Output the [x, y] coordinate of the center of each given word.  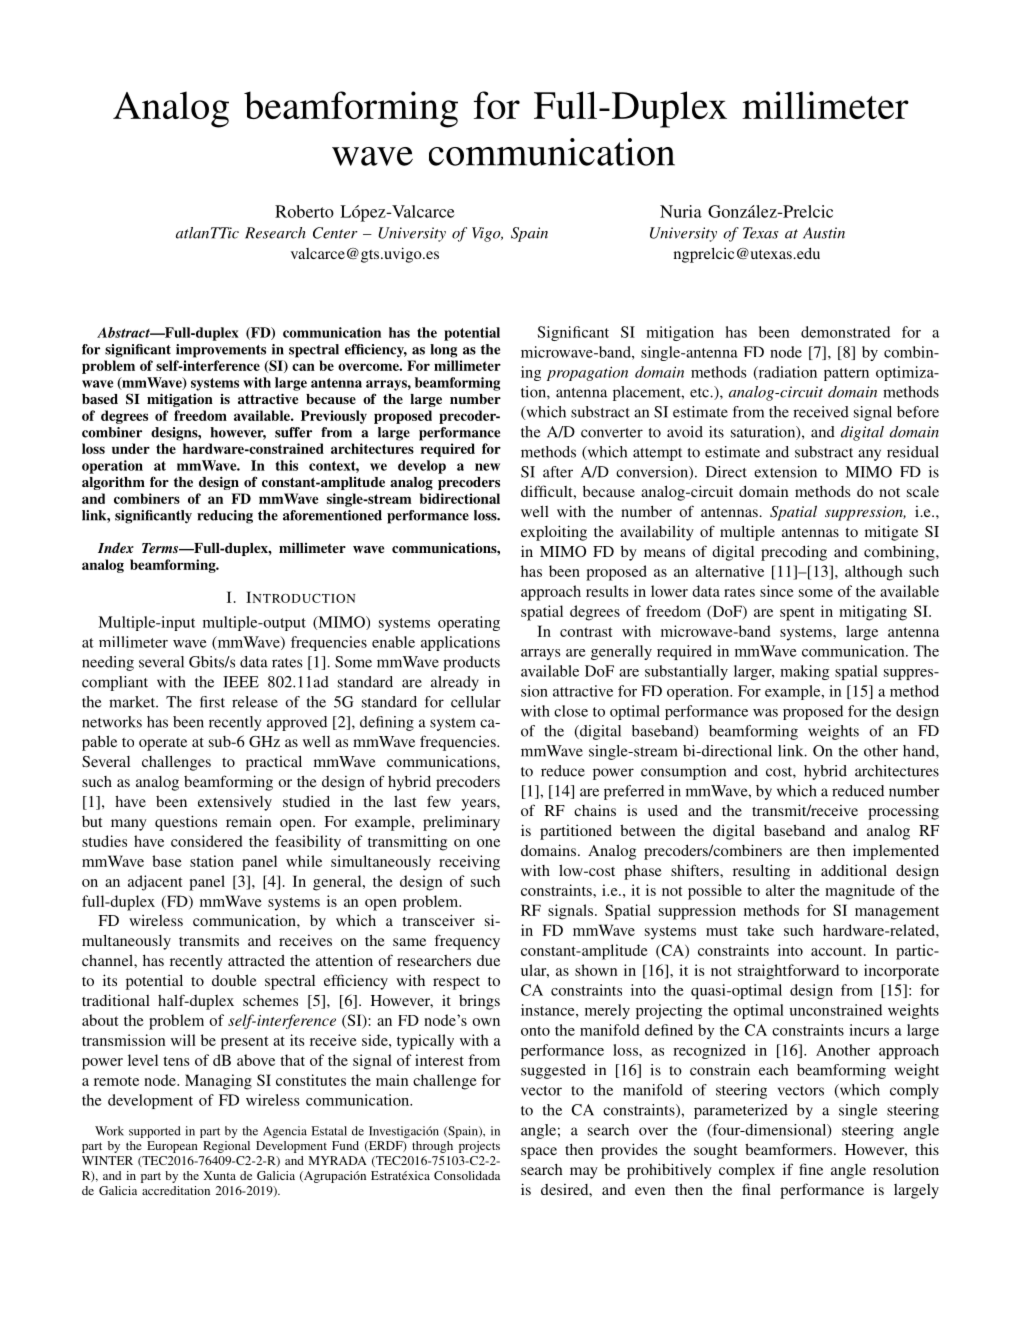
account [838, 951]
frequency [467, 942]
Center [335, 233]
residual [913, 452]
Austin [824, 233]
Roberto [304, 211]
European [172, 1147]
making [804, 672]
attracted [256, 960]
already [455, 683]
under [131, 448]
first [212, 702]
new [487, 467]
